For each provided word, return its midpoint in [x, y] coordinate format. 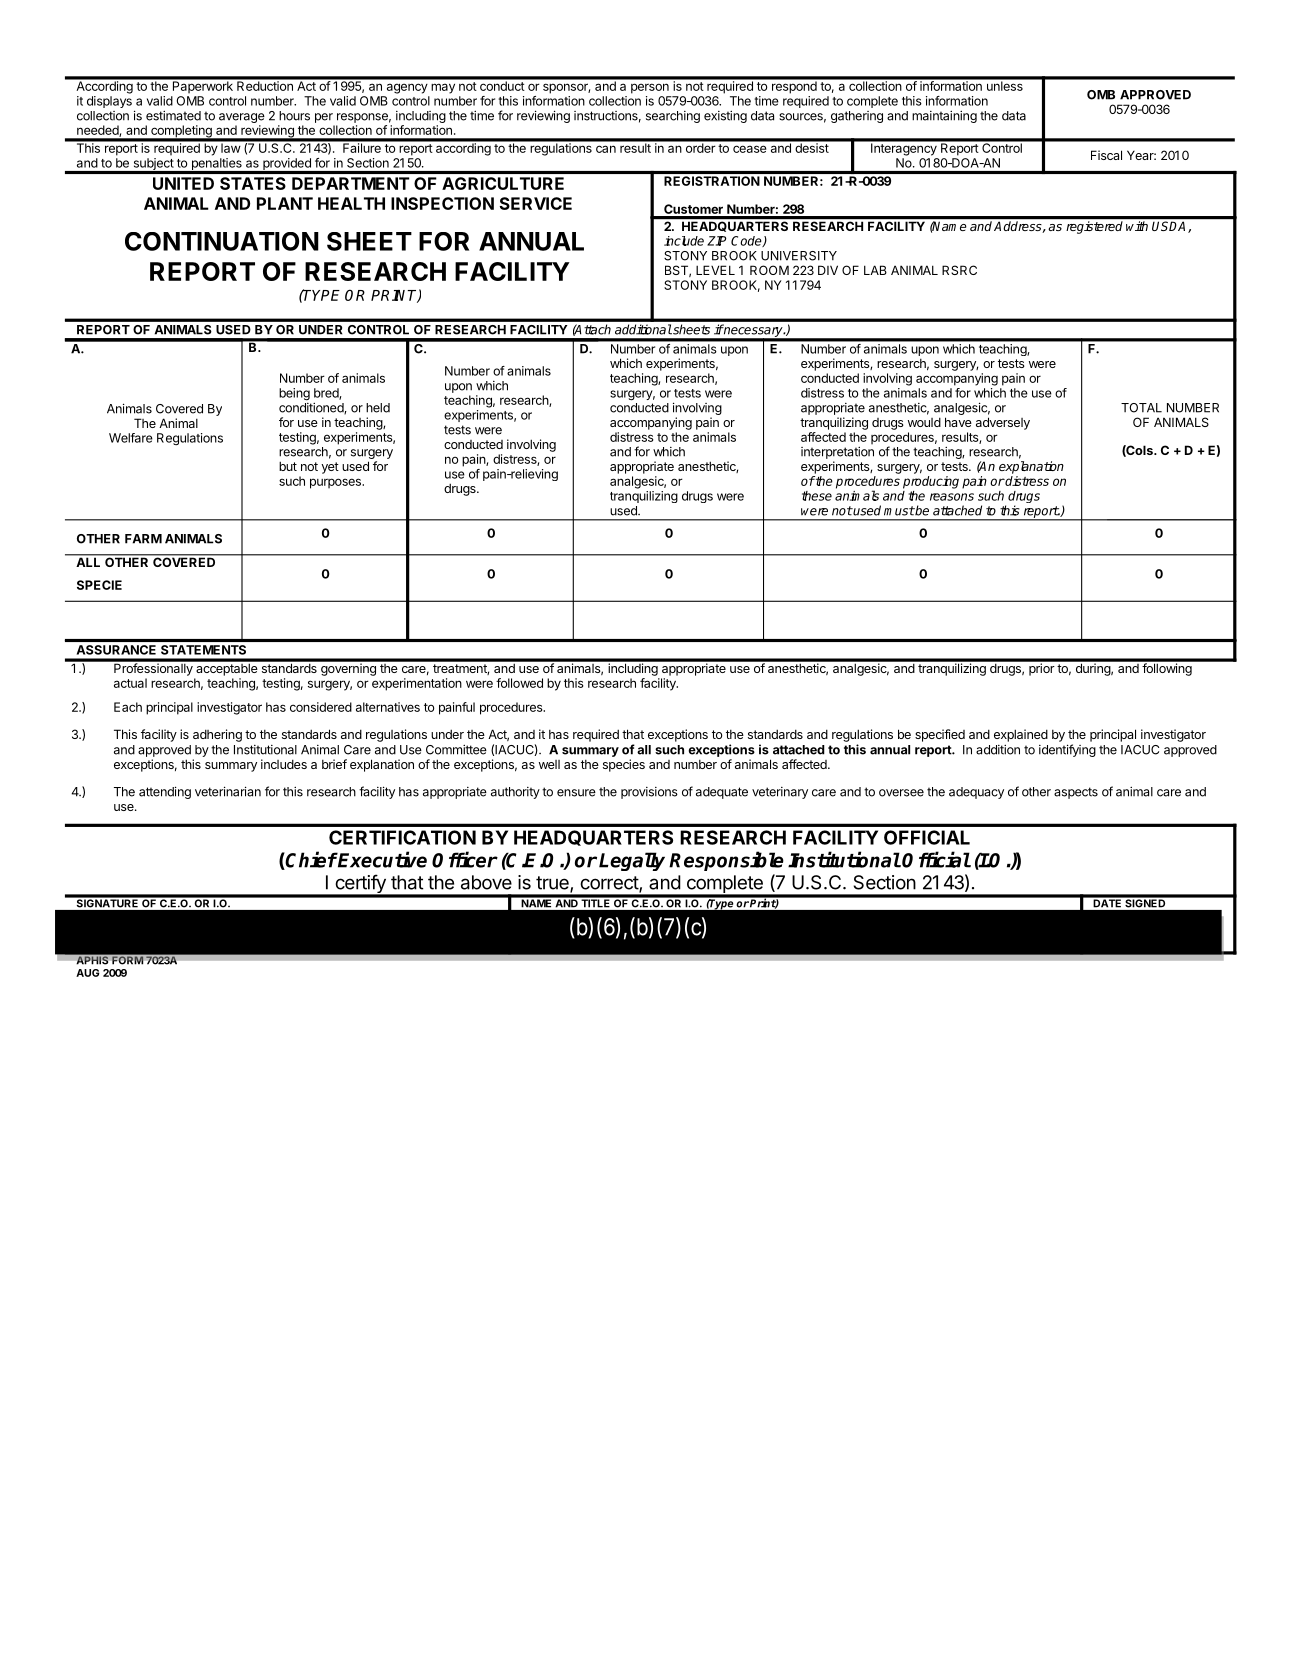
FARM [143, 539]
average [242, 118]
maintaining [944, 117]
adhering [217, 735]
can [606, 149]
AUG [87, 973]
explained [1021, 735]
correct [610, 884]
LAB [875, 270]
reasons [952, 497]
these [817, 496]
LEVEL [715, 270]
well [549, 764]
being [294, 394]
